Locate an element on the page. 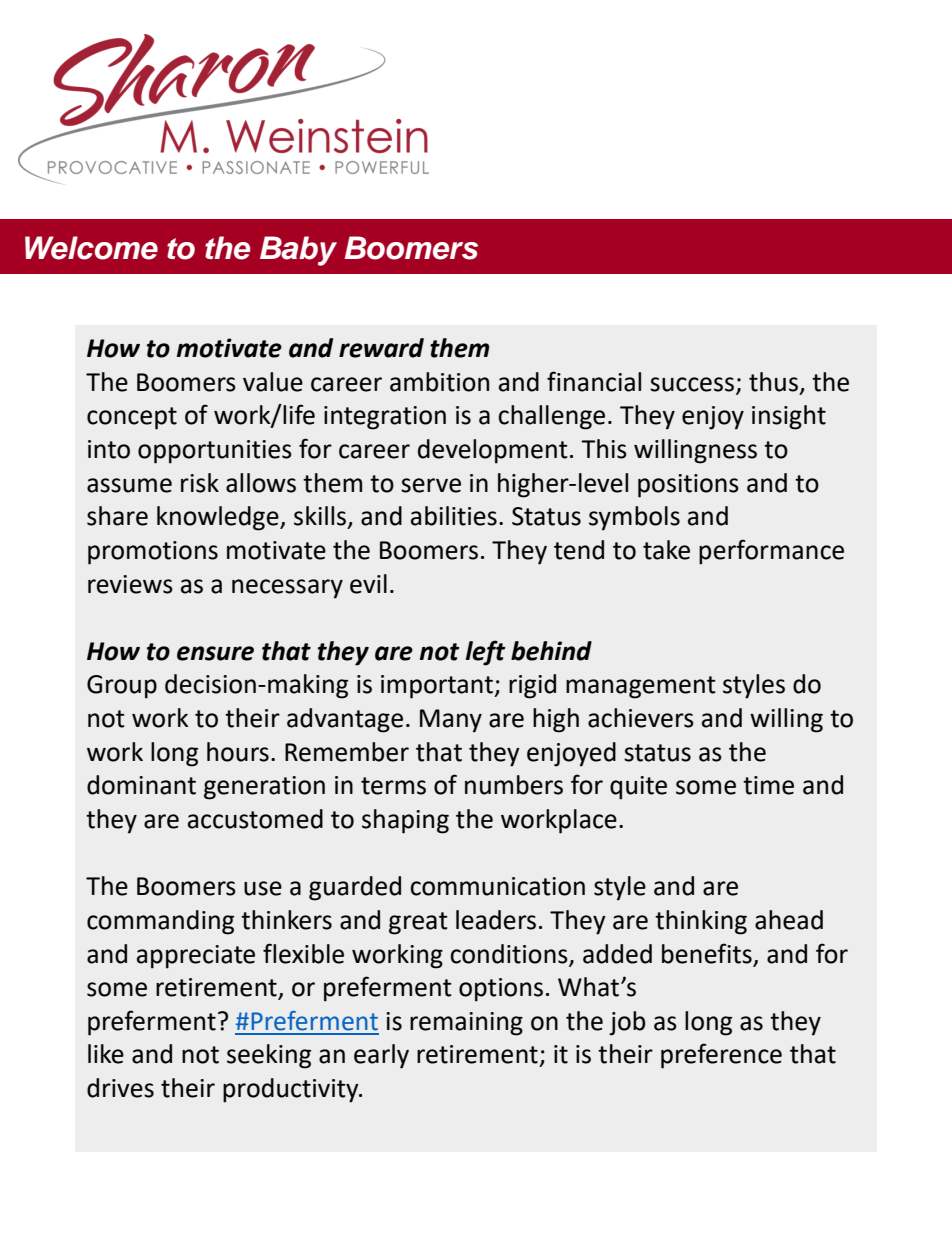 This page has width=952, height=1233. success is located at coordinates (692, 384).
